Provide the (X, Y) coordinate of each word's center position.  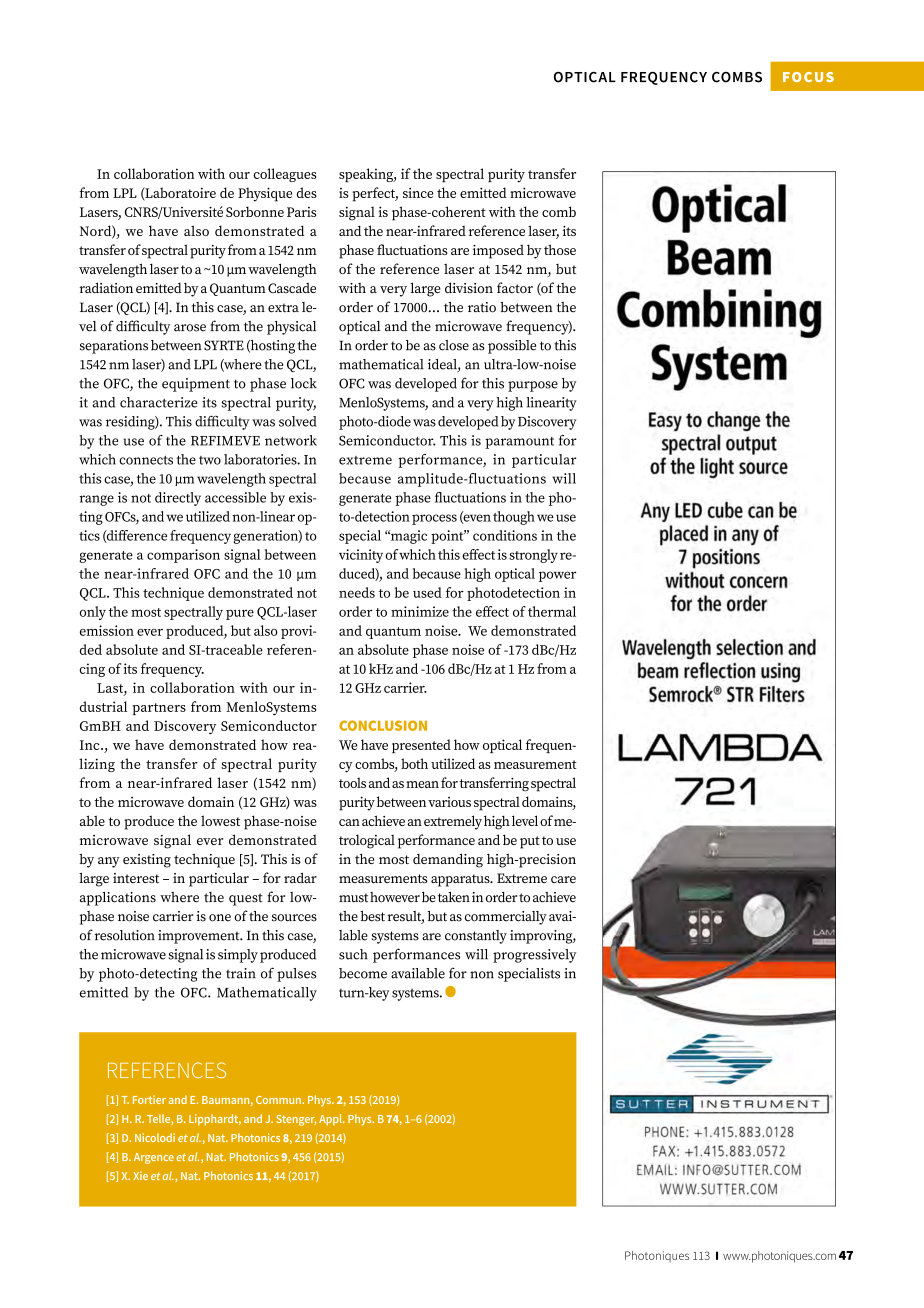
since (418, 193)
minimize (420, 611)
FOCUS (808, 77)
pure (240, 614)
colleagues (285, 175)
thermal (552, 611)
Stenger (297, 1120)
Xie (140, 1175)
